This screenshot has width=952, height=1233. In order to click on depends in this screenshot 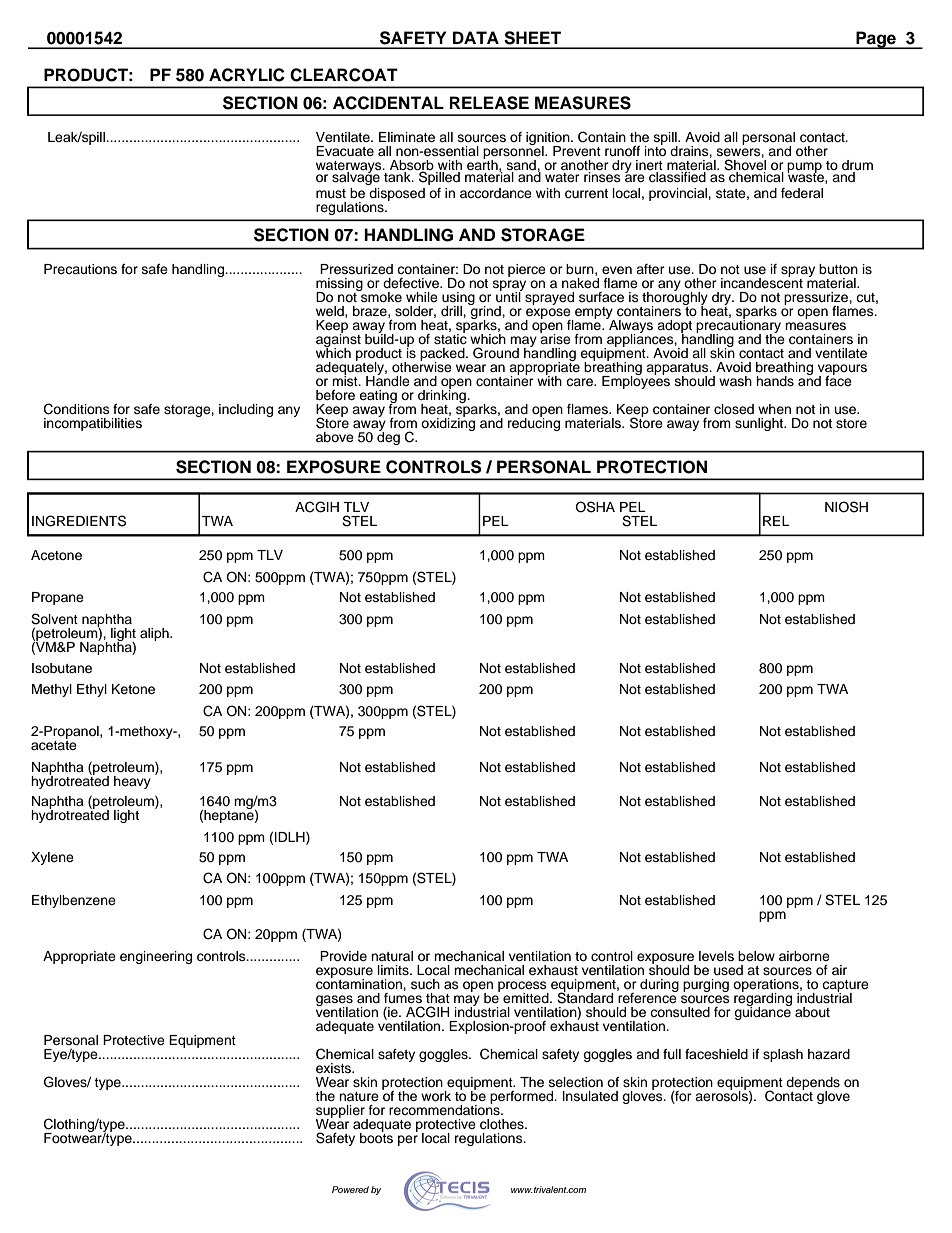, I will do `click(813, 1084)`.
